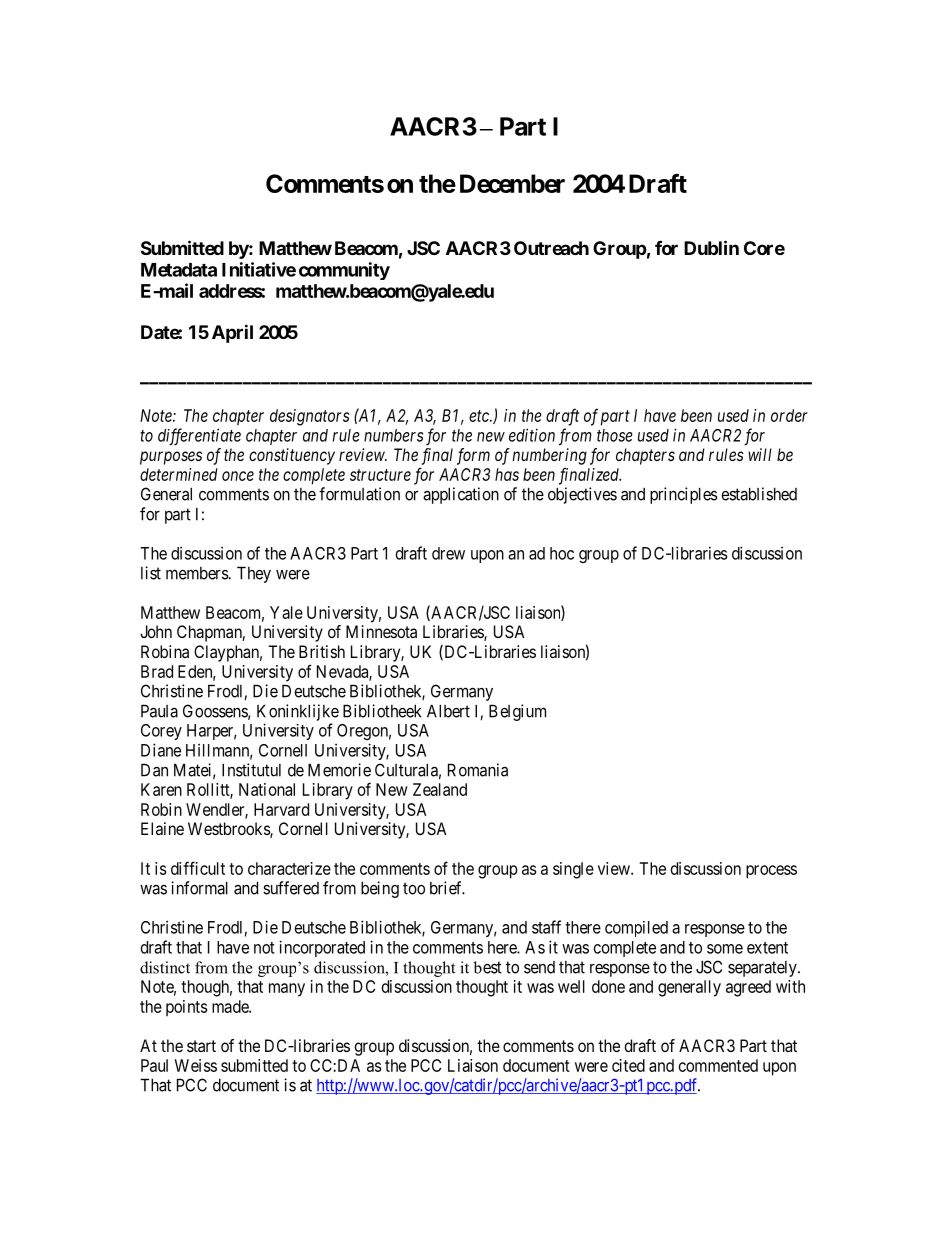 Image resolution: width=952 pixels, height=1233 pixels. What do you see at coordinates (201, 1046) in the screenshot?
I see `start` at bounding box center [201, 1046].
